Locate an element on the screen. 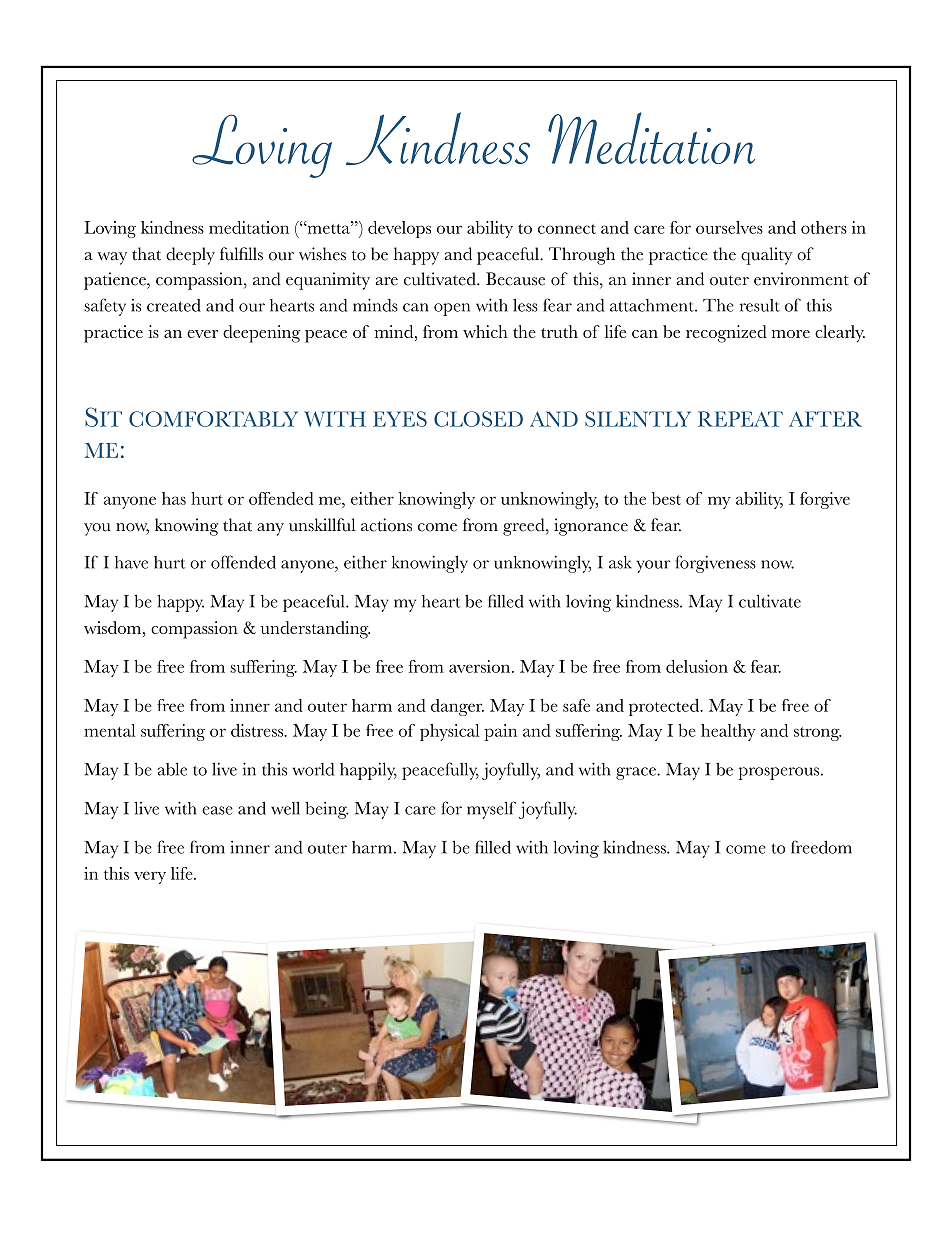 The width and height of the screenshot is (952, 1233). actions is located at coordinates (386, 525).
